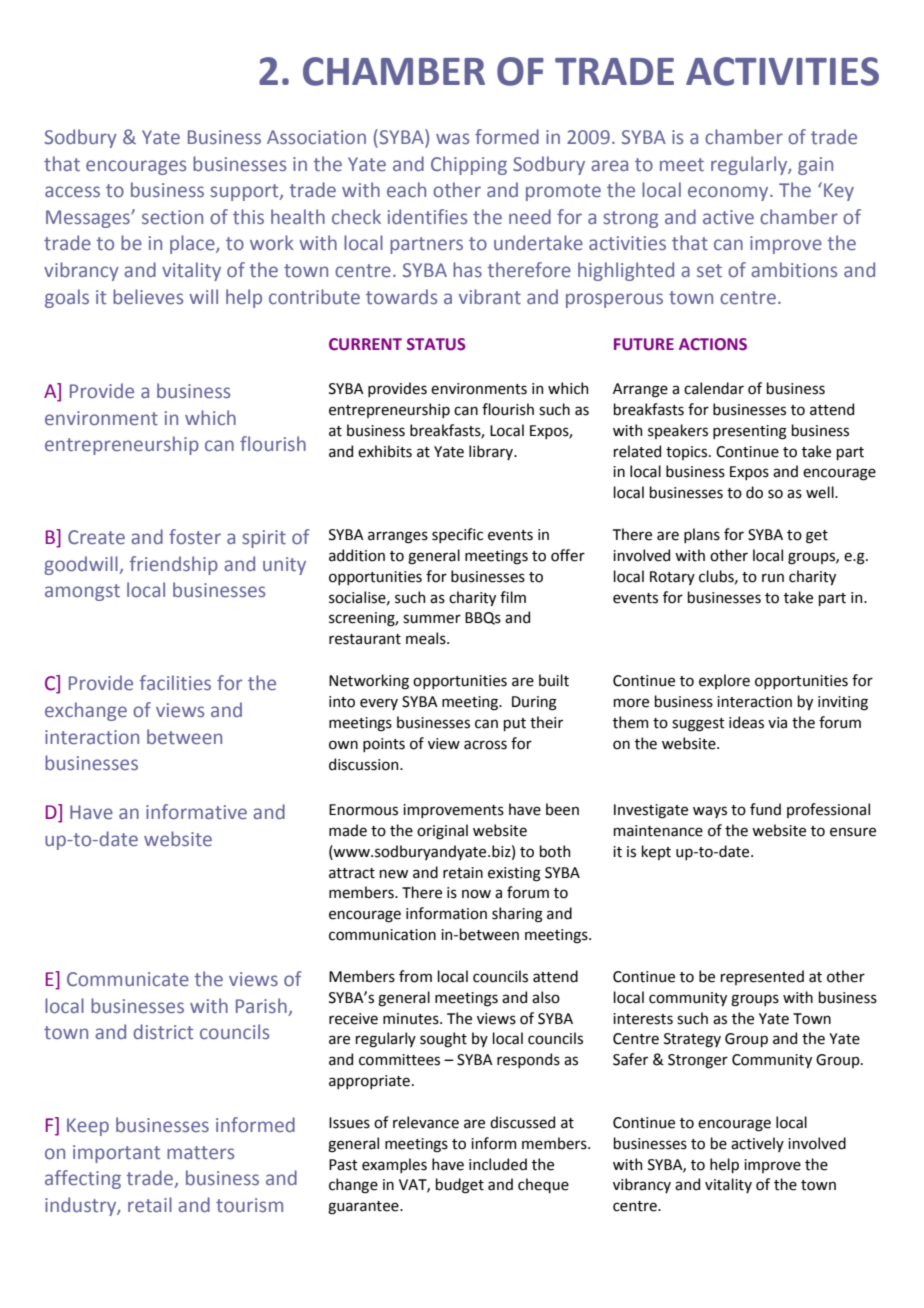 The height and width of the page is (1308, 924). I want to click on fund, so click(765, 809).
